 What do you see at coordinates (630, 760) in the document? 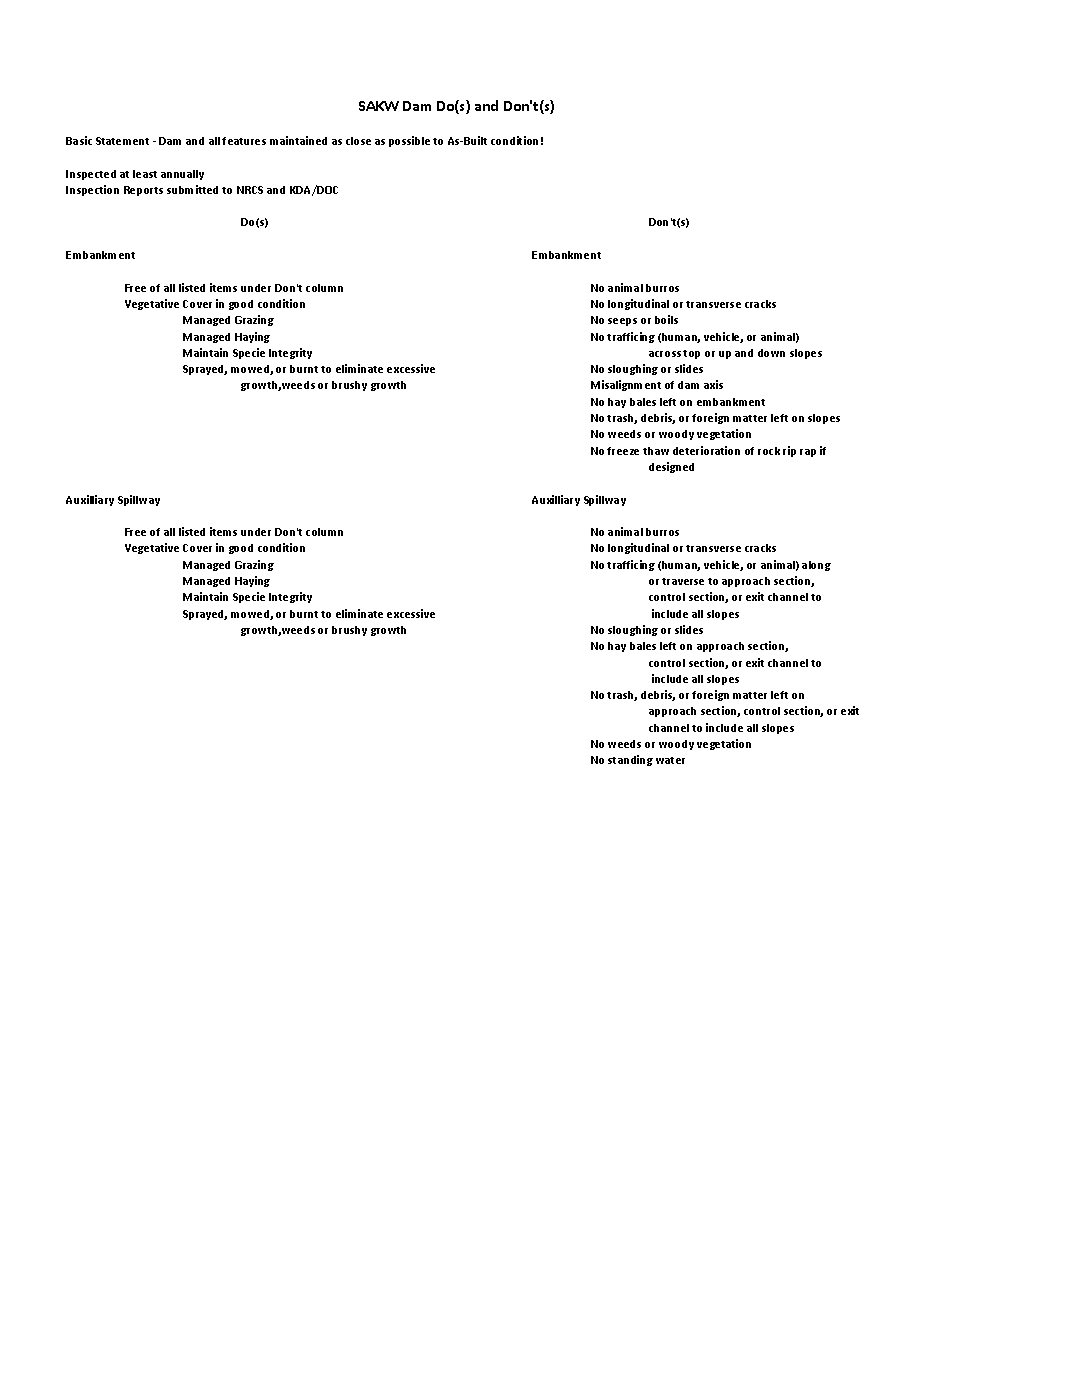
I see `standing` at bounding box center [630, 760].
